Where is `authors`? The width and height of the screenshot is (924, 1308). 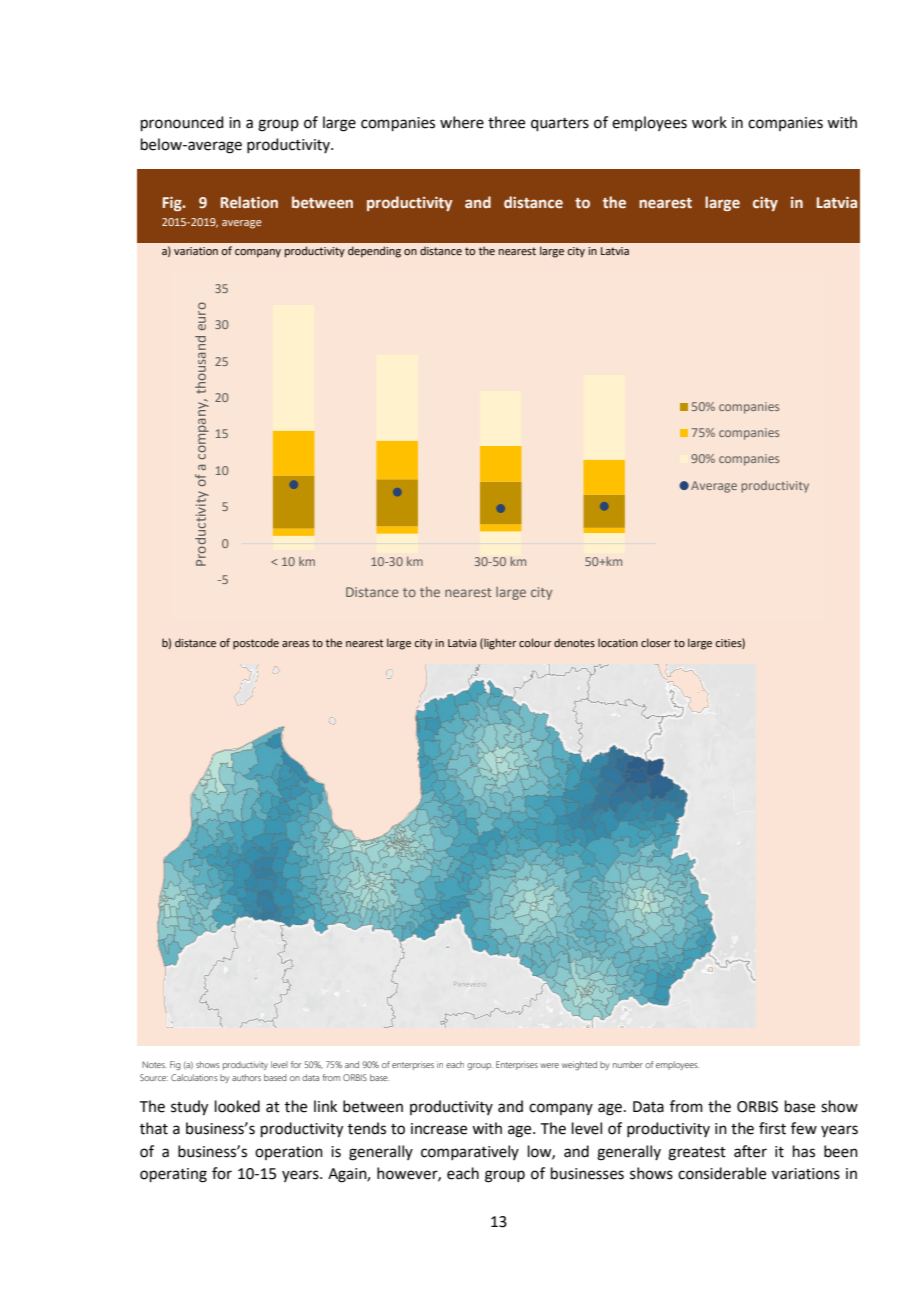 authors is located at coordinates (246, 1077).
